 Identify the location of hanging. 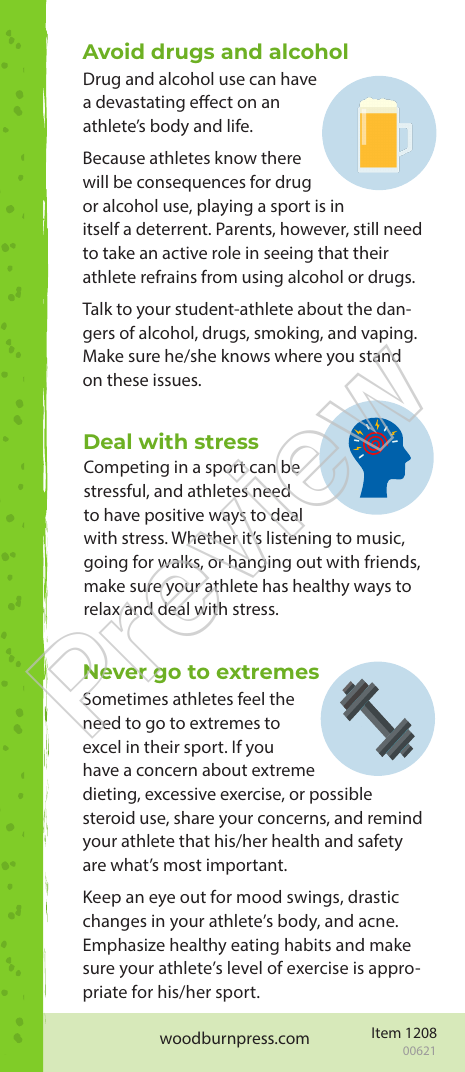
(260, 563).
